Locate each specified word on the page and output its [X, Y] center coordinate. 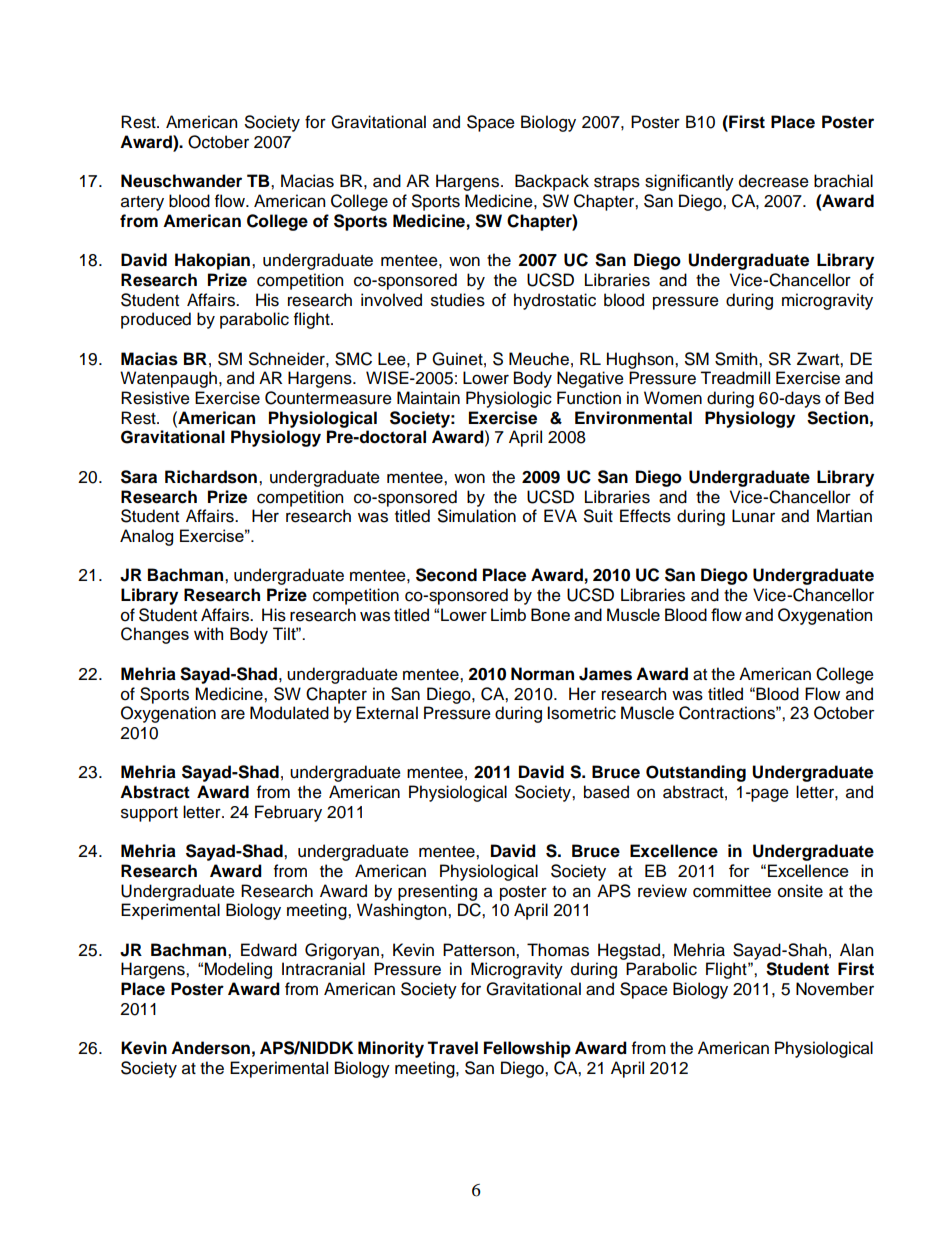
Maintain [428, 398]
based [606, 792]
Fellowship [527, 1049]
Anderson [210, 1048]
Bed [859, 398]
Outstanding [696, 773]
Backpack [552, 182]
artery [142, 203]
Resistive [155, 398]
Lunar [753, 516]
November [835, 989]
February [288, 813]
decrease [774, 181]
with [208, 633]
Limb [508, 614]
